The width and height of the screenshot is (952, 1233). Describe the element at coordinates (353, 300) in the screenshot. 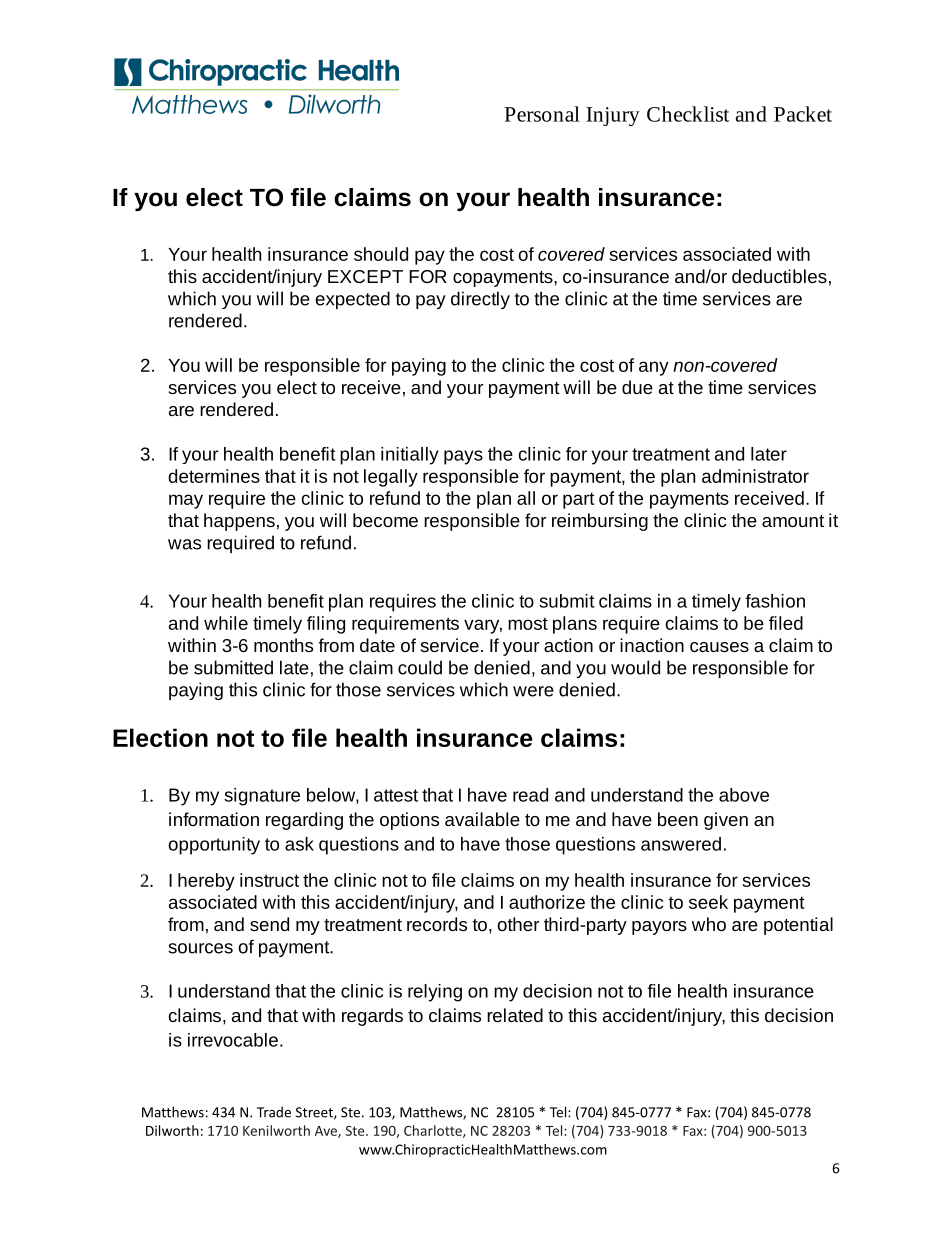

I see `expected` at that location.
